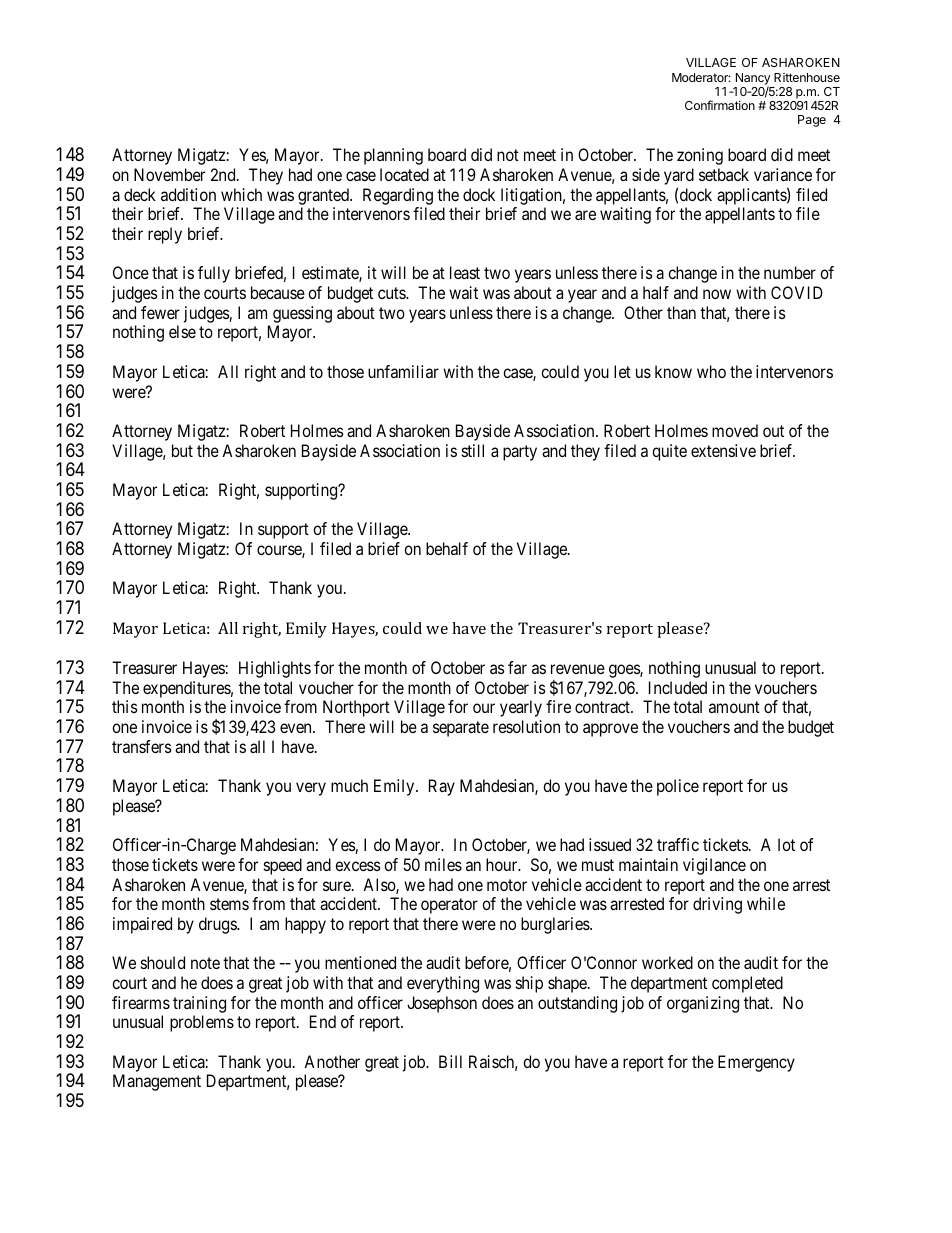 Image resolution: width=952 pixels, height=1233 pixels. What do you see at coordinates (734, 707) in the screenshot?
I see `amount` at bounding box center [734, 707].
